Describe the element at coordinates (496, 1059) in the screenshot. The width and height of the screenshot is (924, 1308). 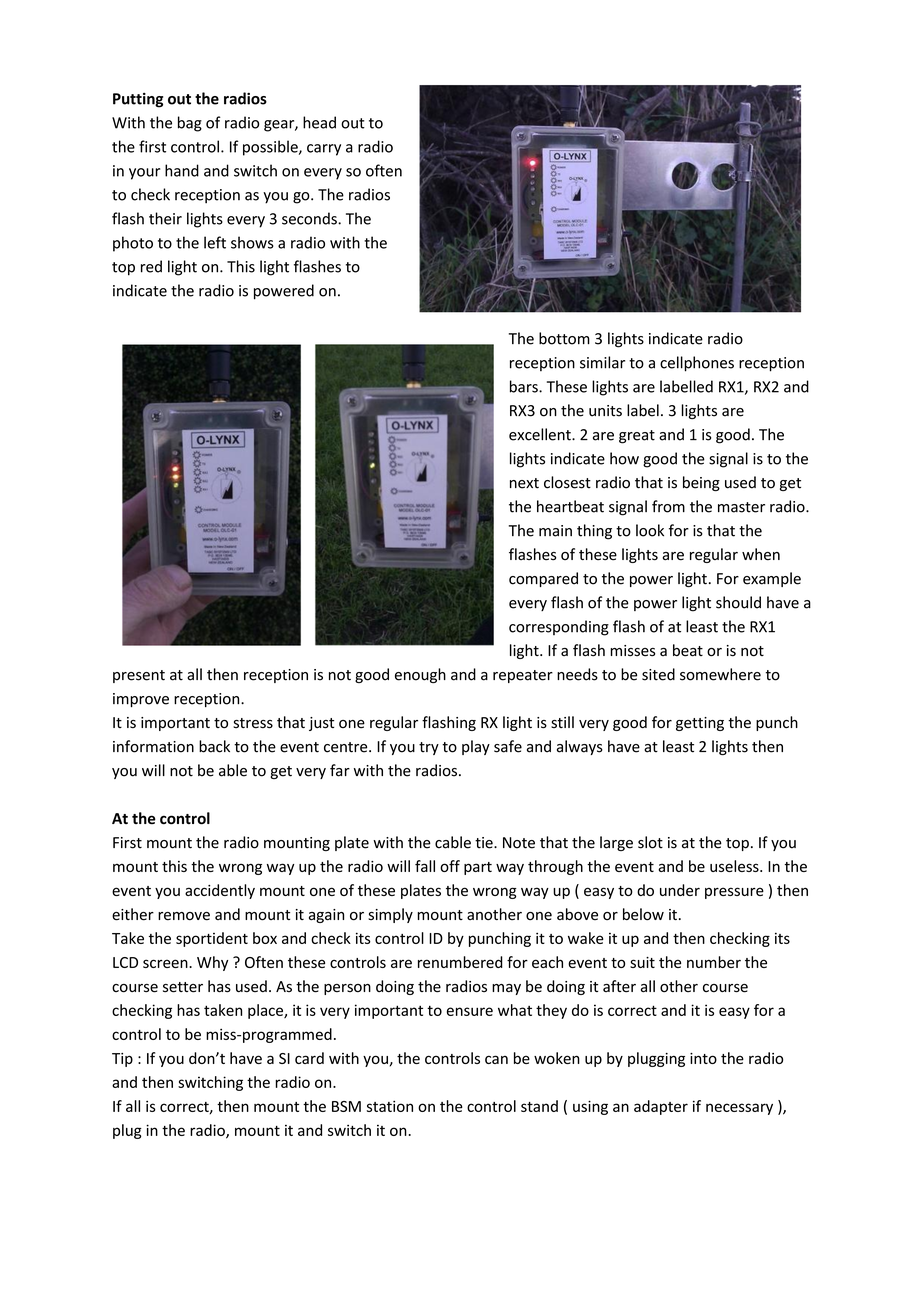
I see `can` at that location.
